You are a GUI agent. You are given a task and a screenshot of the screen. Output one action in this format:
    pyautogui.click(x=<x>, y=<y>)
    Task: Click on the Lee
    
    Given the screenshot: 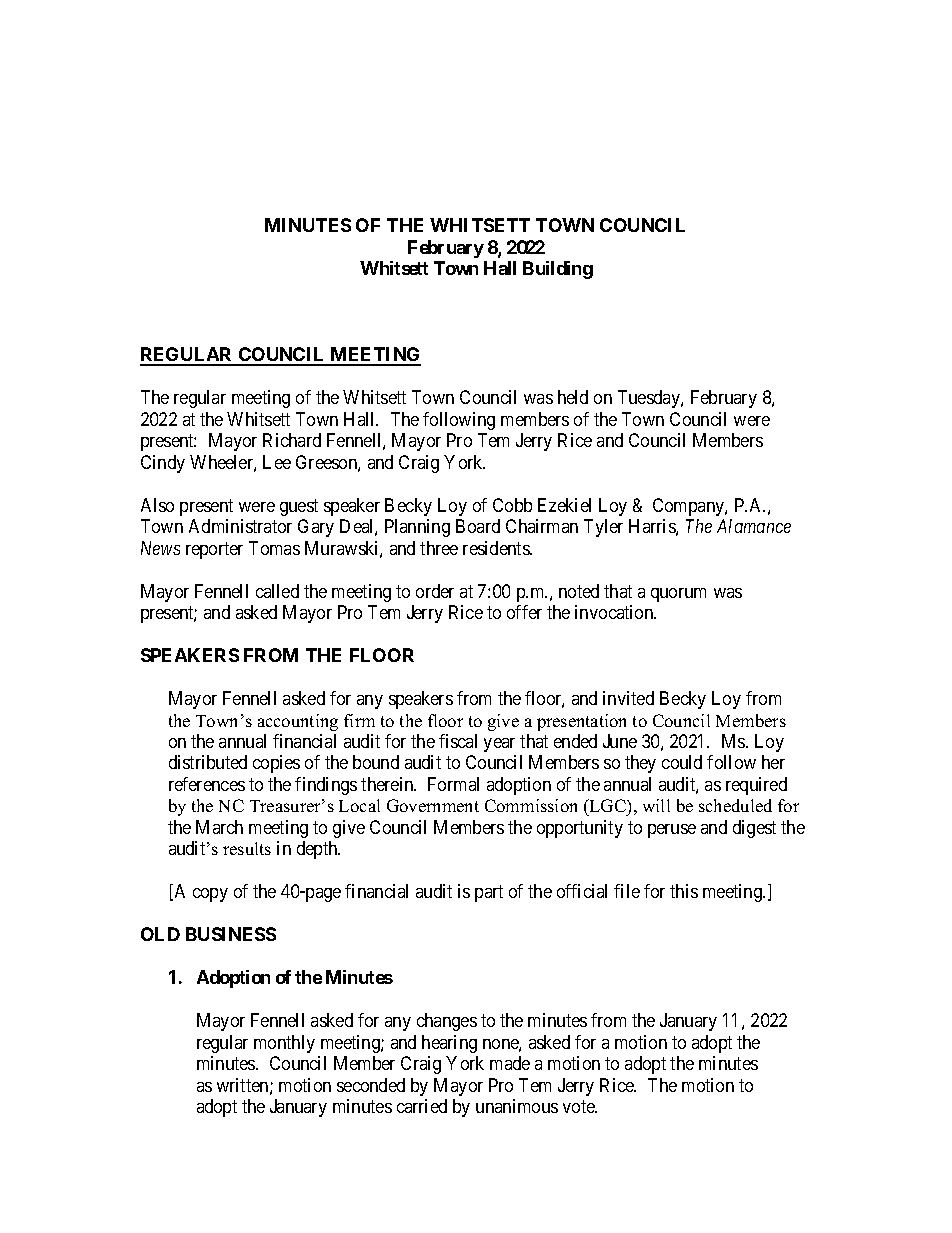 What is the action you would take?
    pyautogui.click(x=277, y=462)
